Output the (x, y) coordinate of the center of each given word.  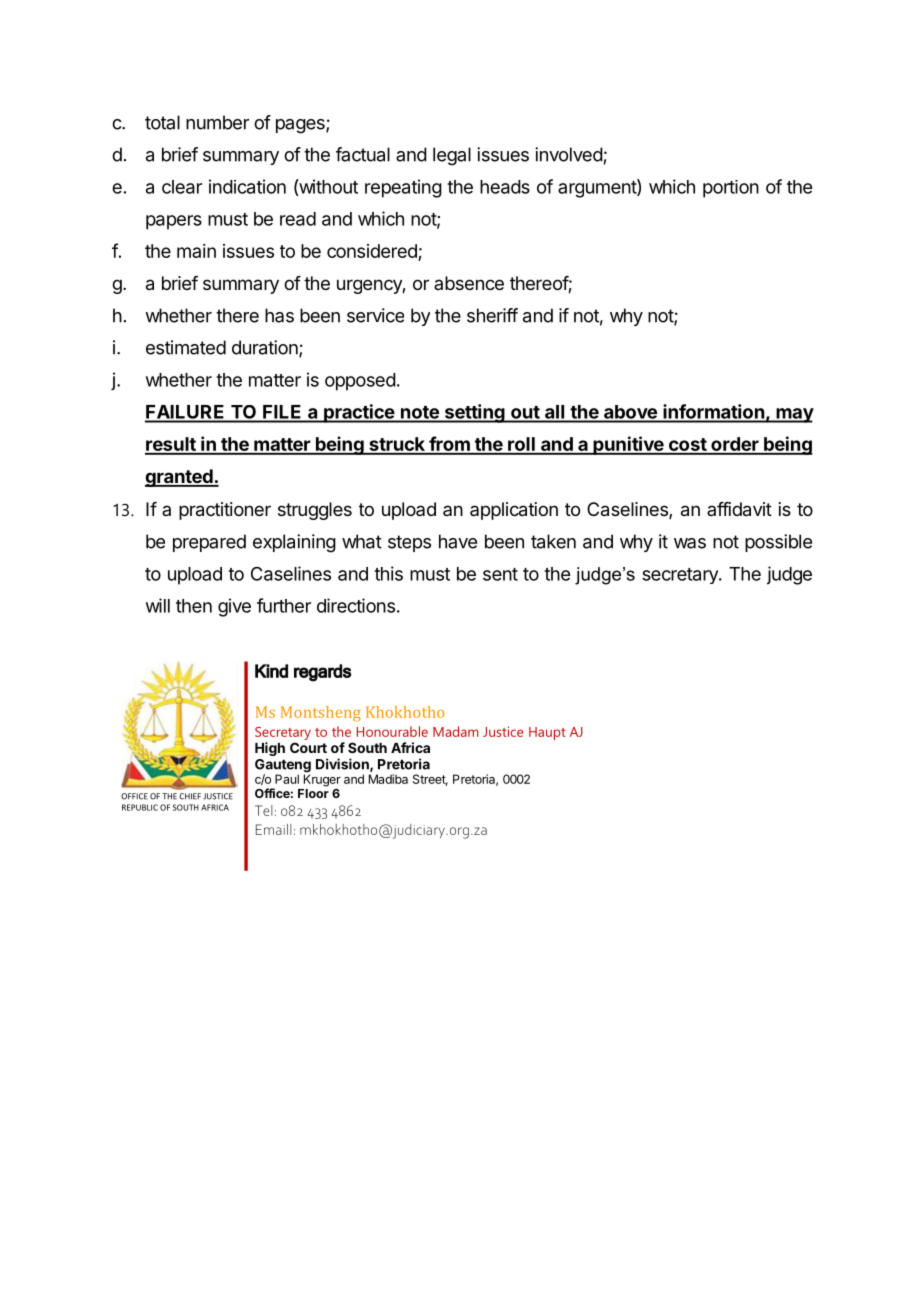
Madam (456, 731)
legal (452, 156)
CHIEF (190, 796)
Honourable (392, 731)
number (217, 122)
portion (731, 189)
